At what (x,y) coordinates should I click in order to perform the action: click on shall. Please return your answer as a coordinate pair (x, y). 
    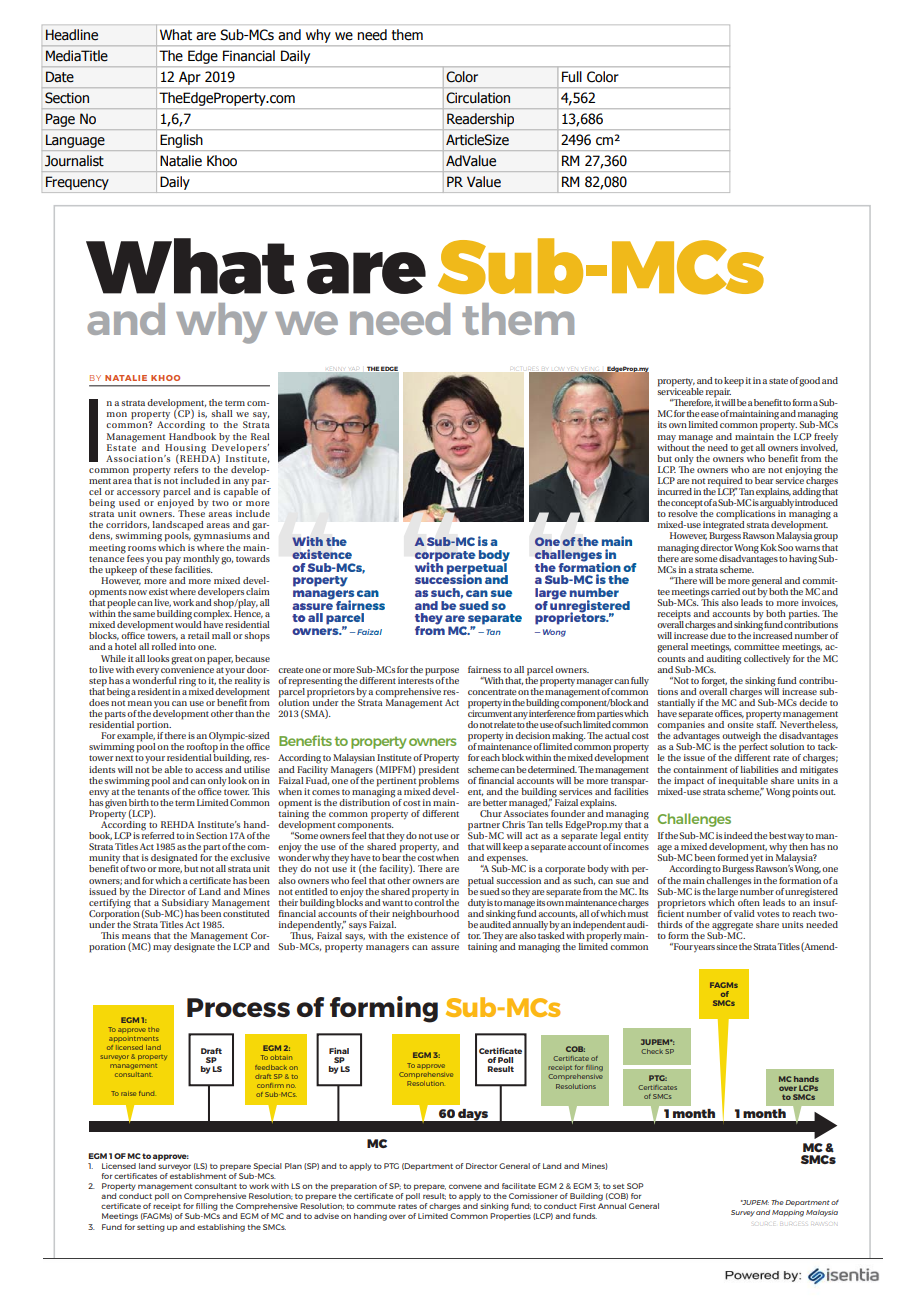
    Looking at the image, I should click on (222, 413).
